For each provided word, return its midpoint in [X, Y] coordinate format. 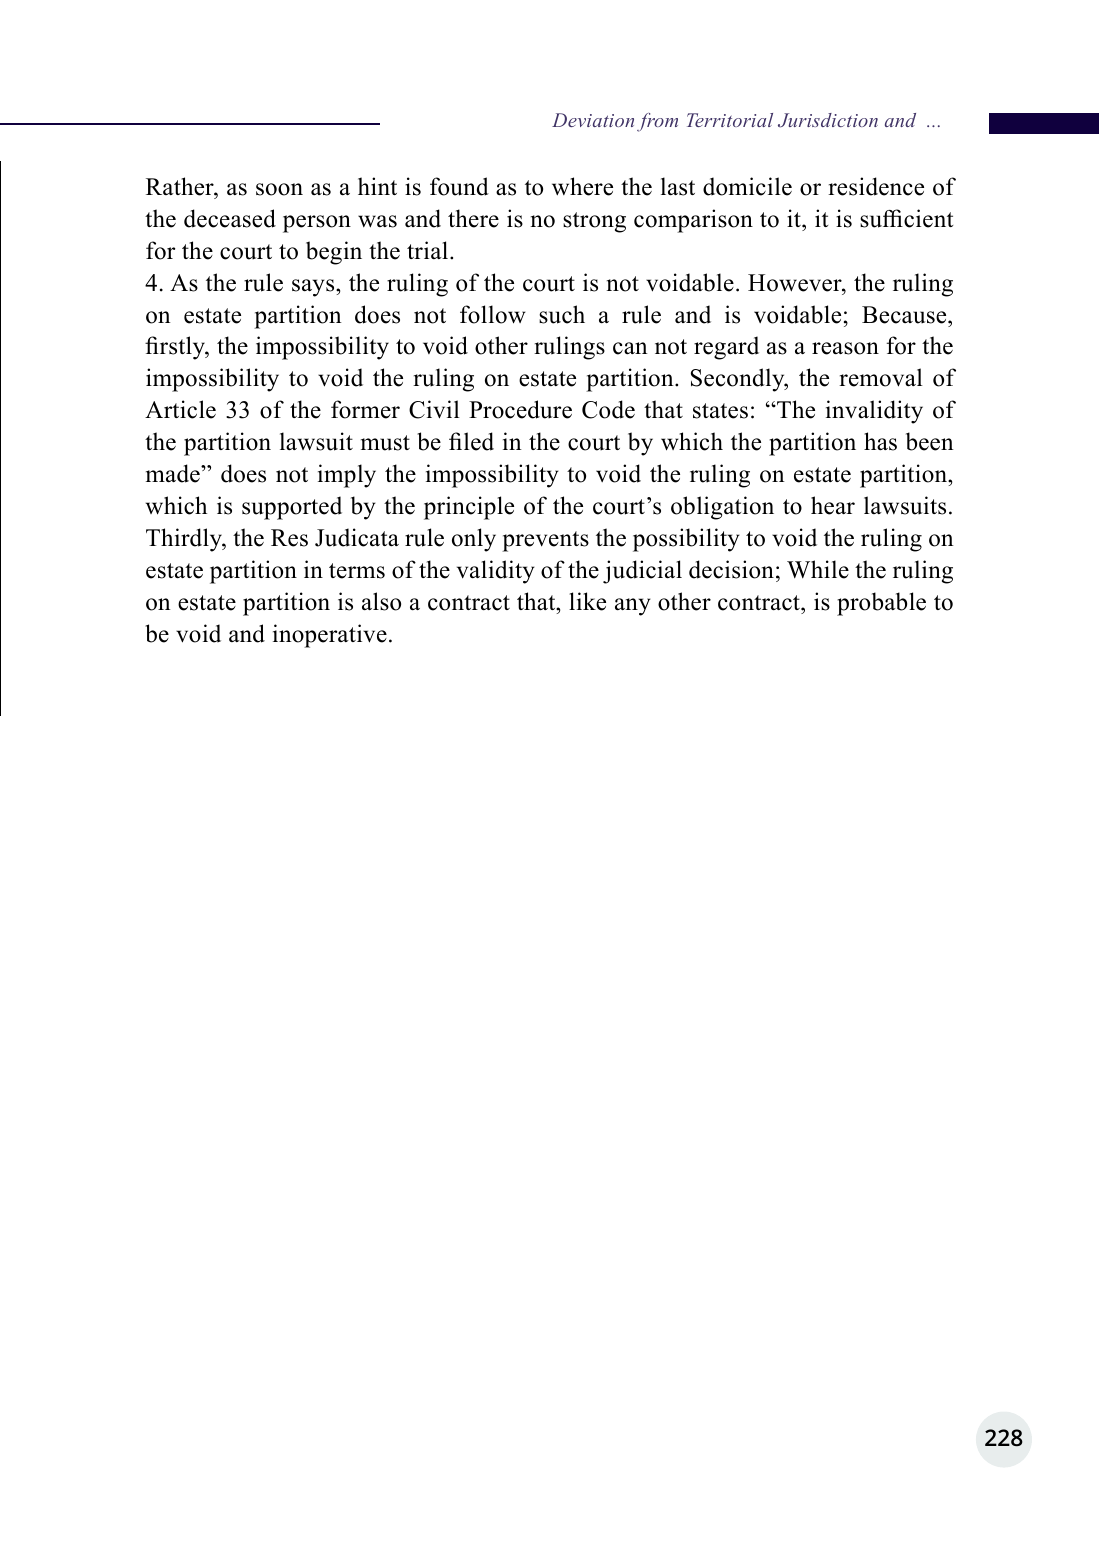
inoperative [330, 636]
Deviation [593, 120]
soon [279, 189]
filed [471, 441]
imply [347, 476]
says [314, 288]
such [562, 314]
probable [881, 604]
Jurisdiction [828, 120]
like [587, 601]
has [880, 441]
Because [905, 315]
